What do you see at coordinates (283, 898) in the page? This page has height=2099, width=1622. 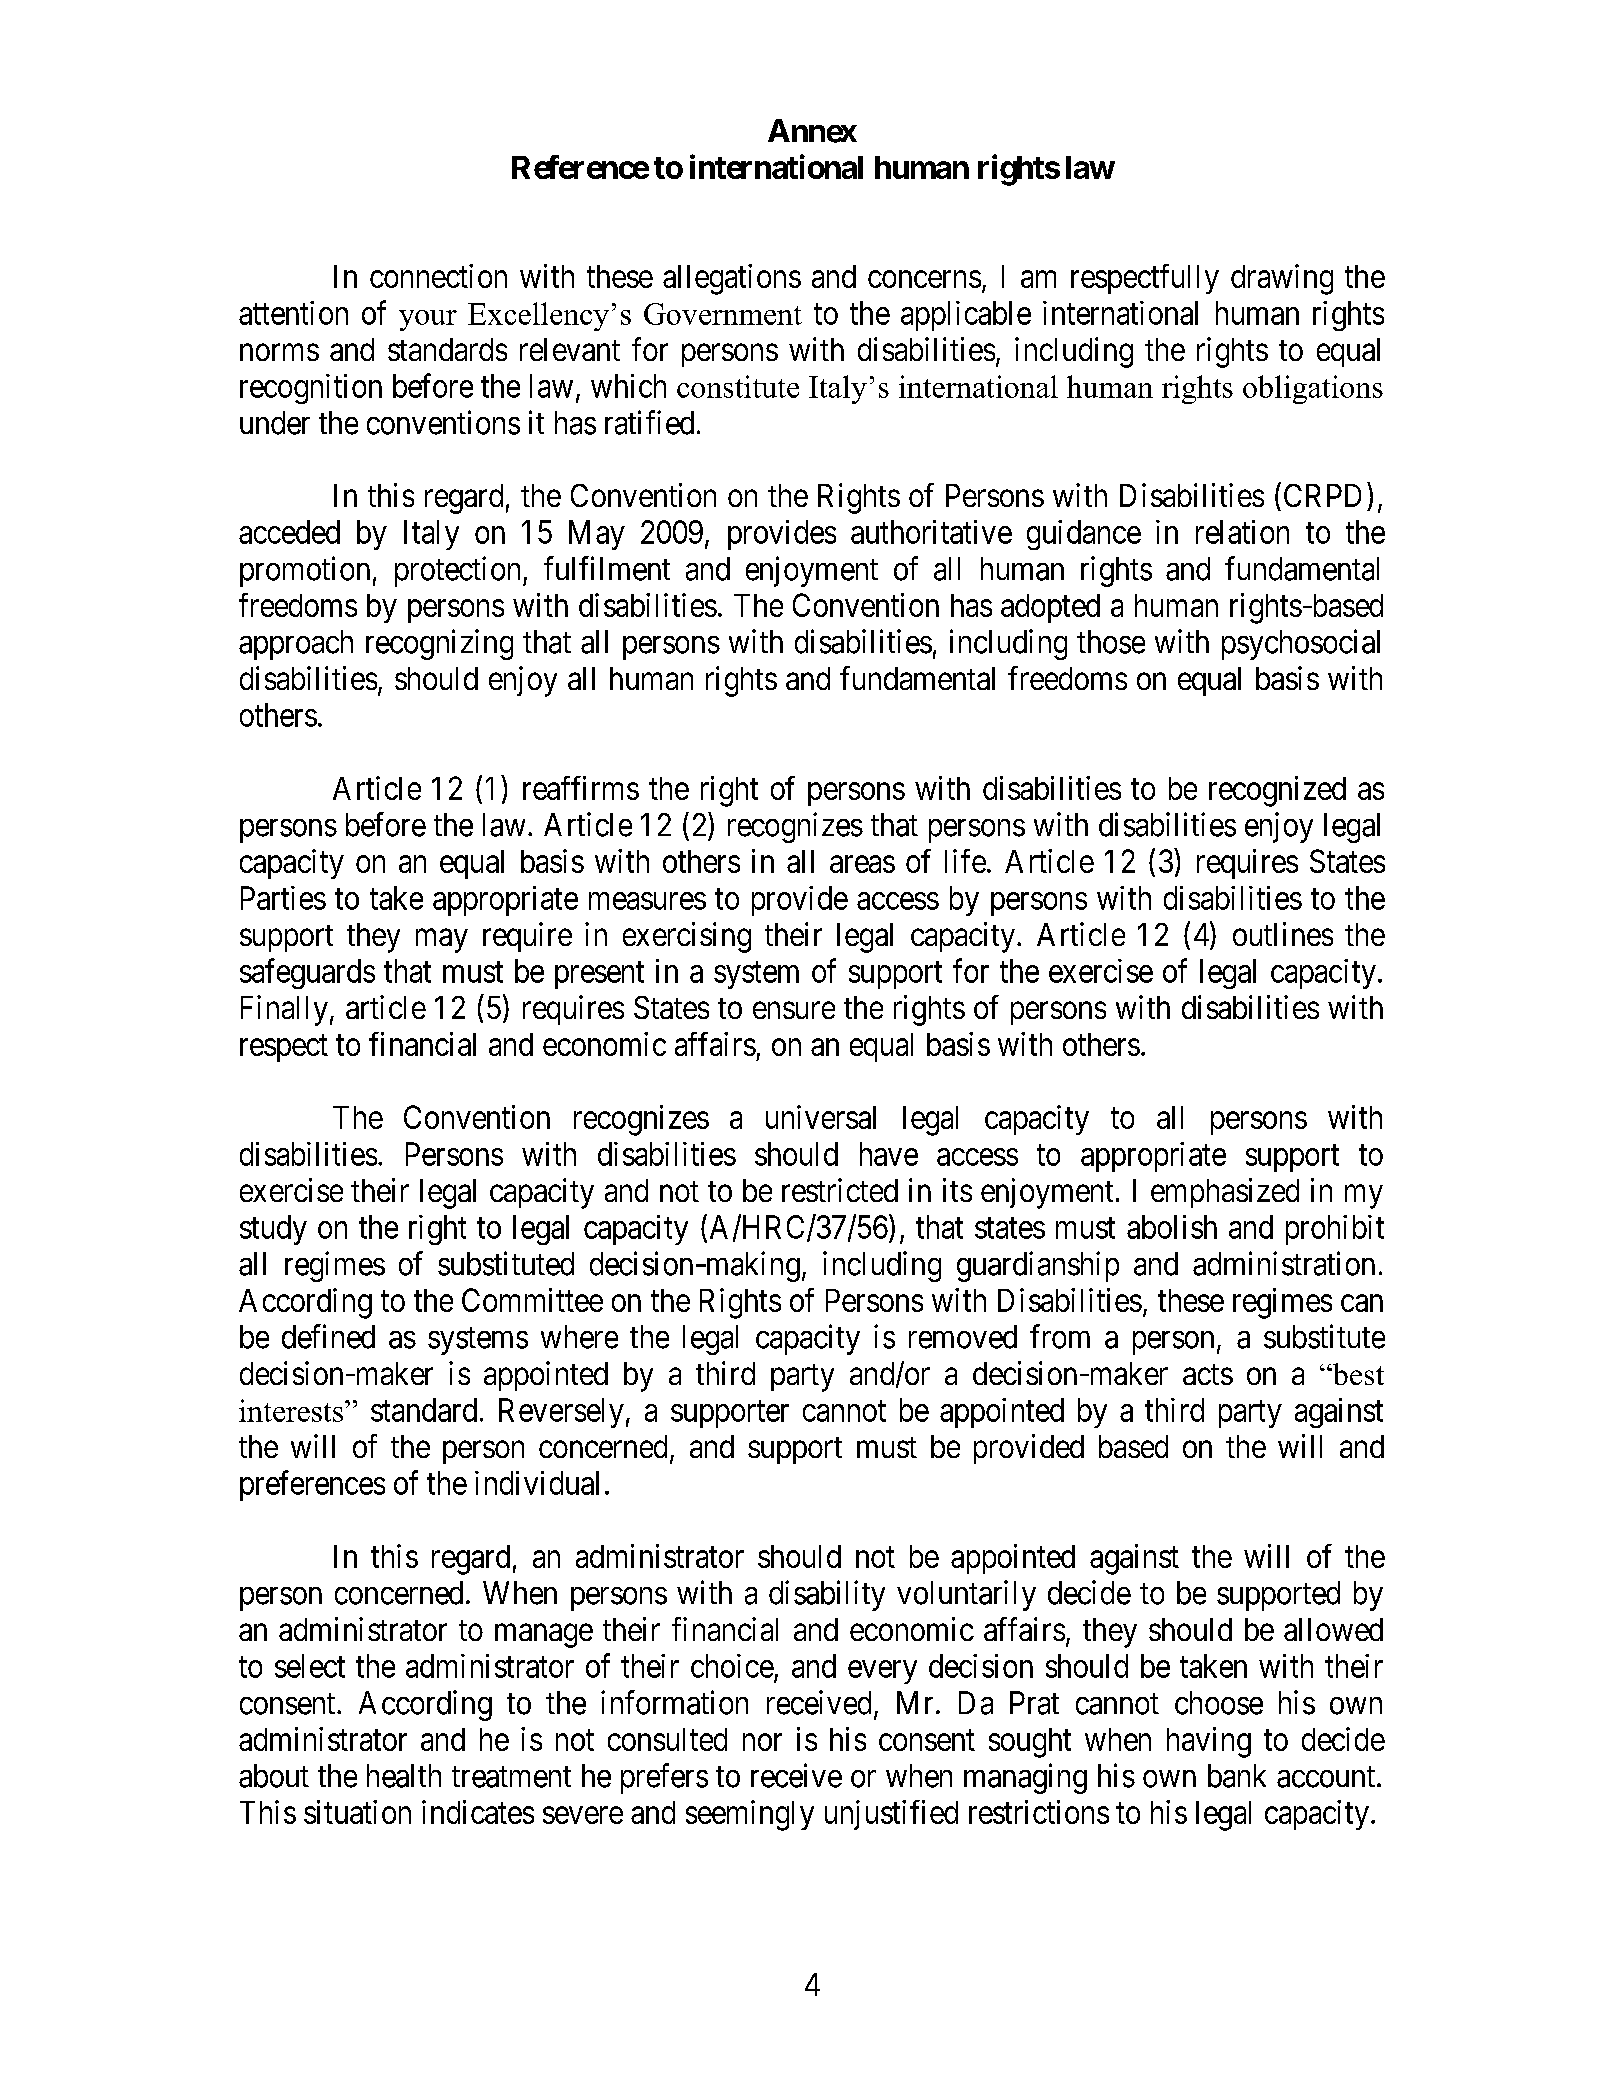 I see `Parties` at bounding box center [283, 898].
